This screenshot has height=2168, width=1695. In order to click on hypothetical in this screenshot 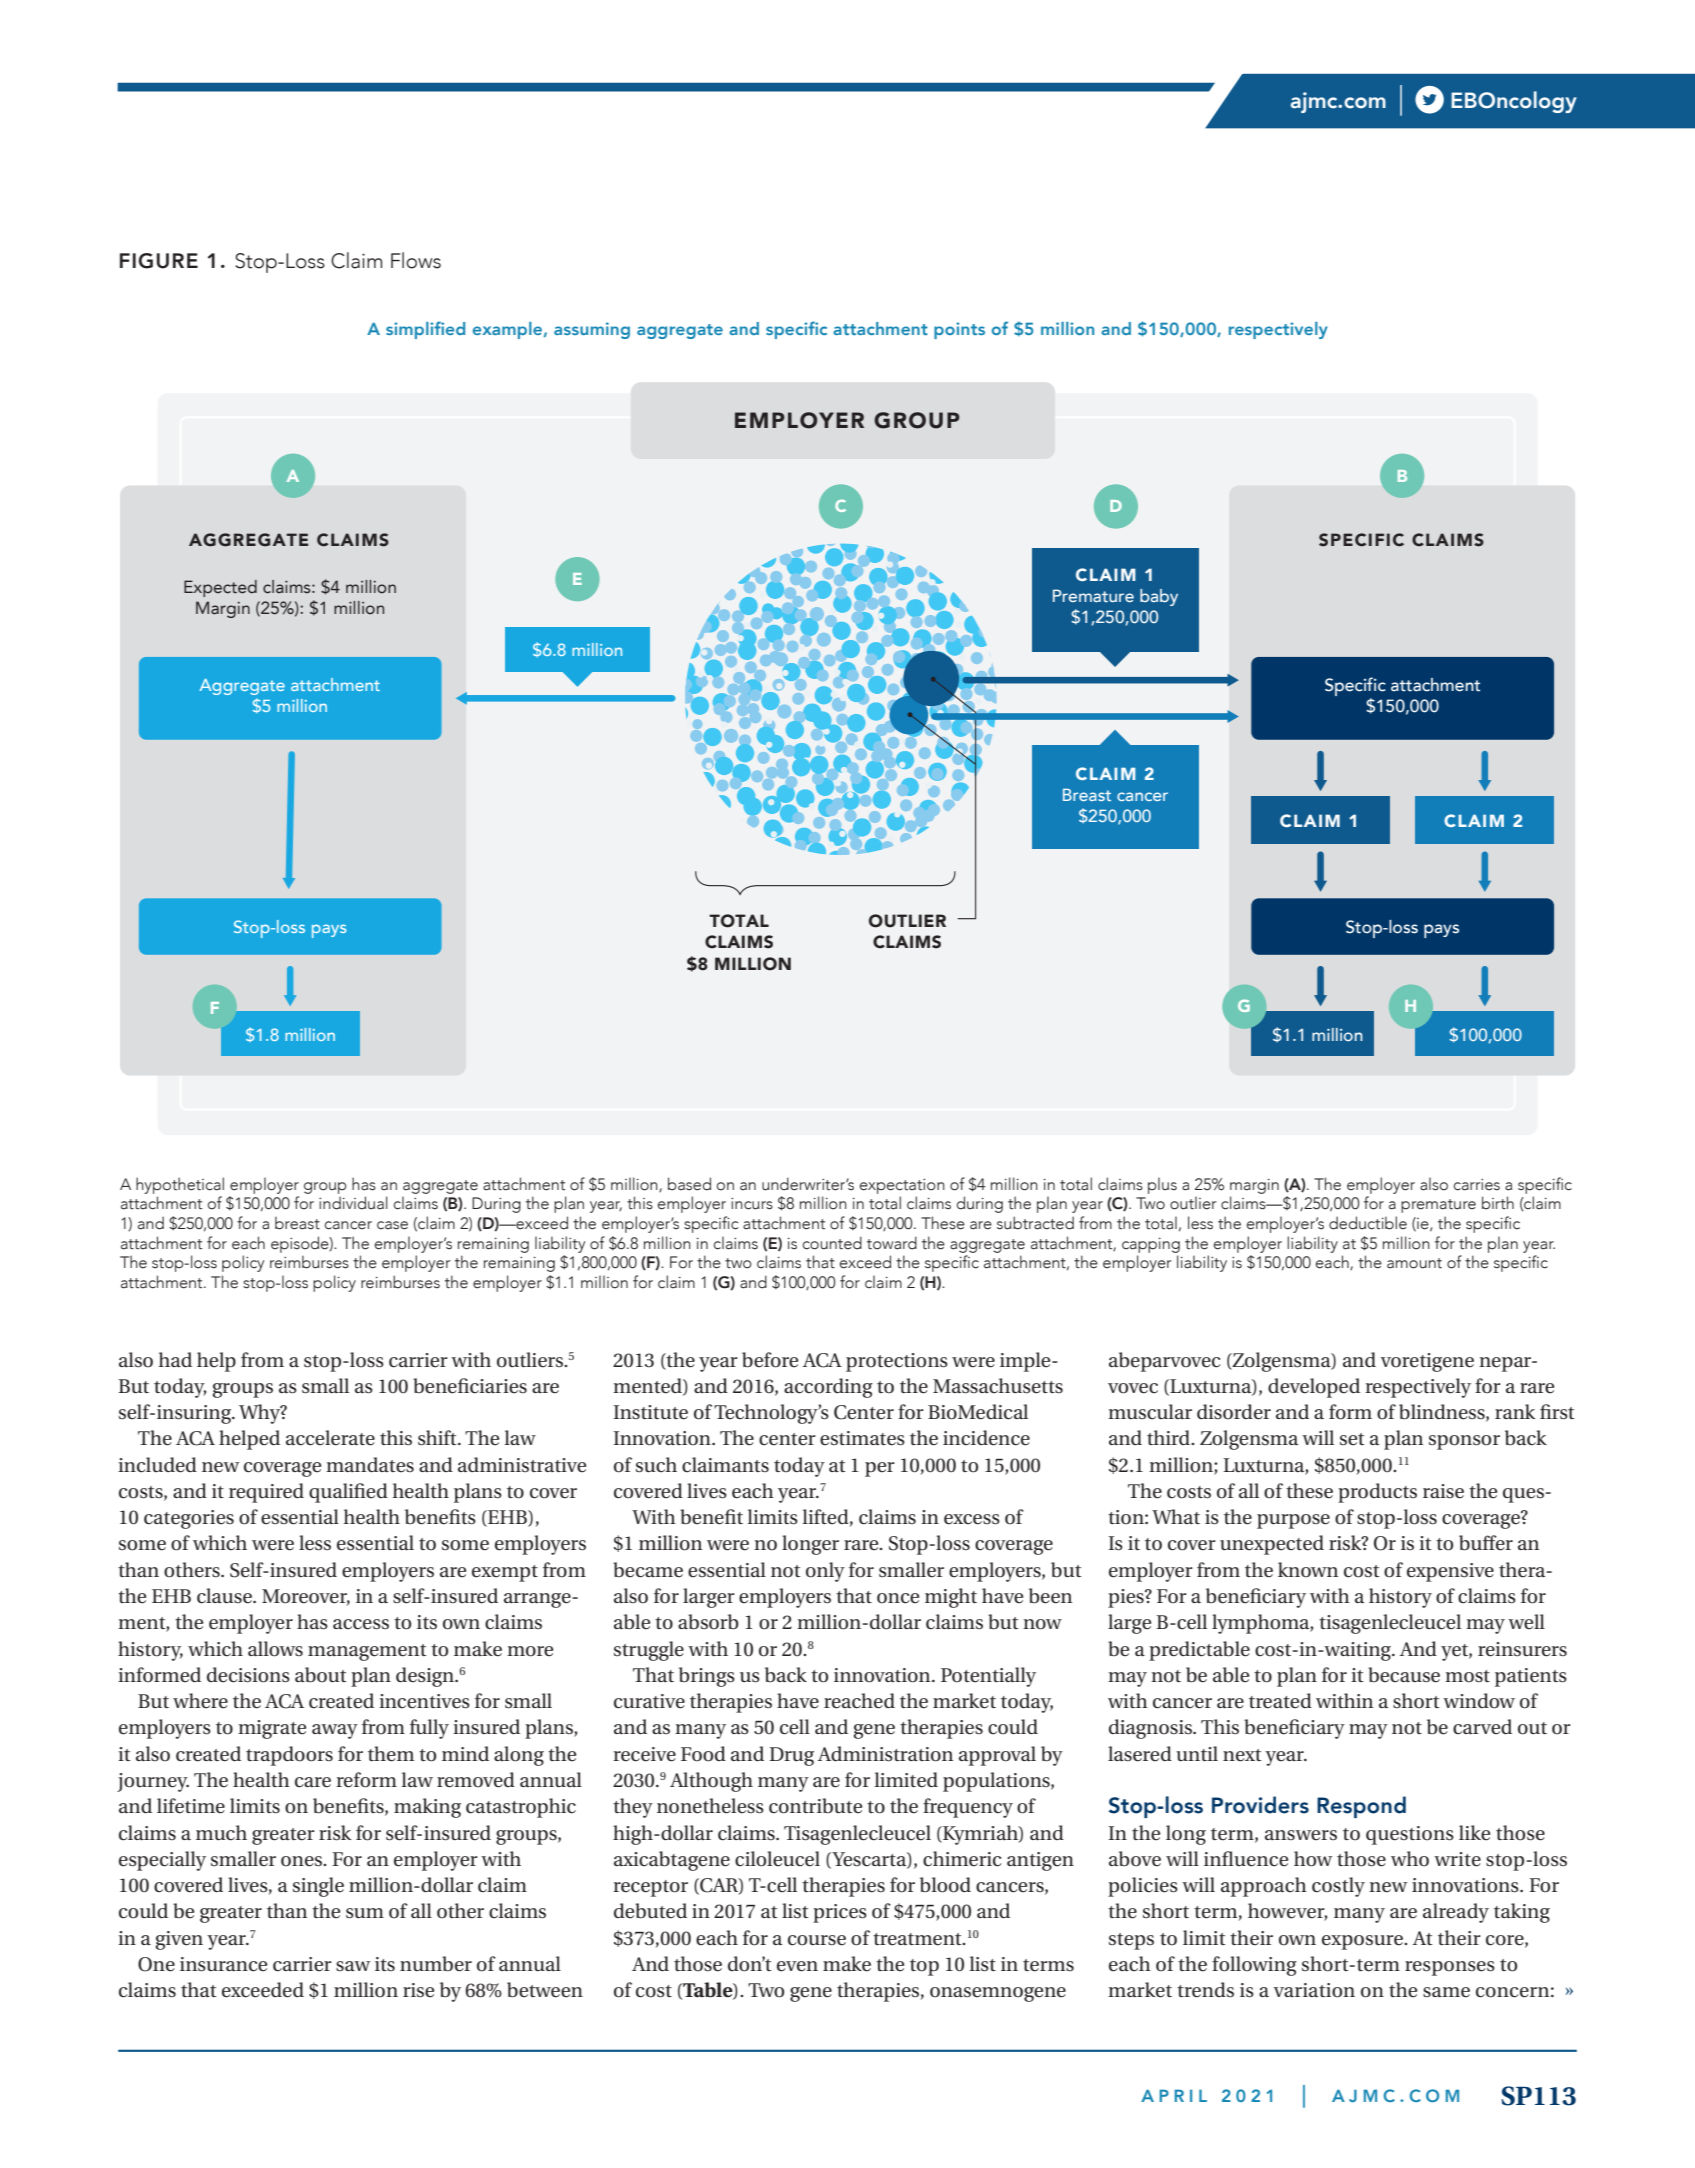, I will do `click(180, 1185)`.
